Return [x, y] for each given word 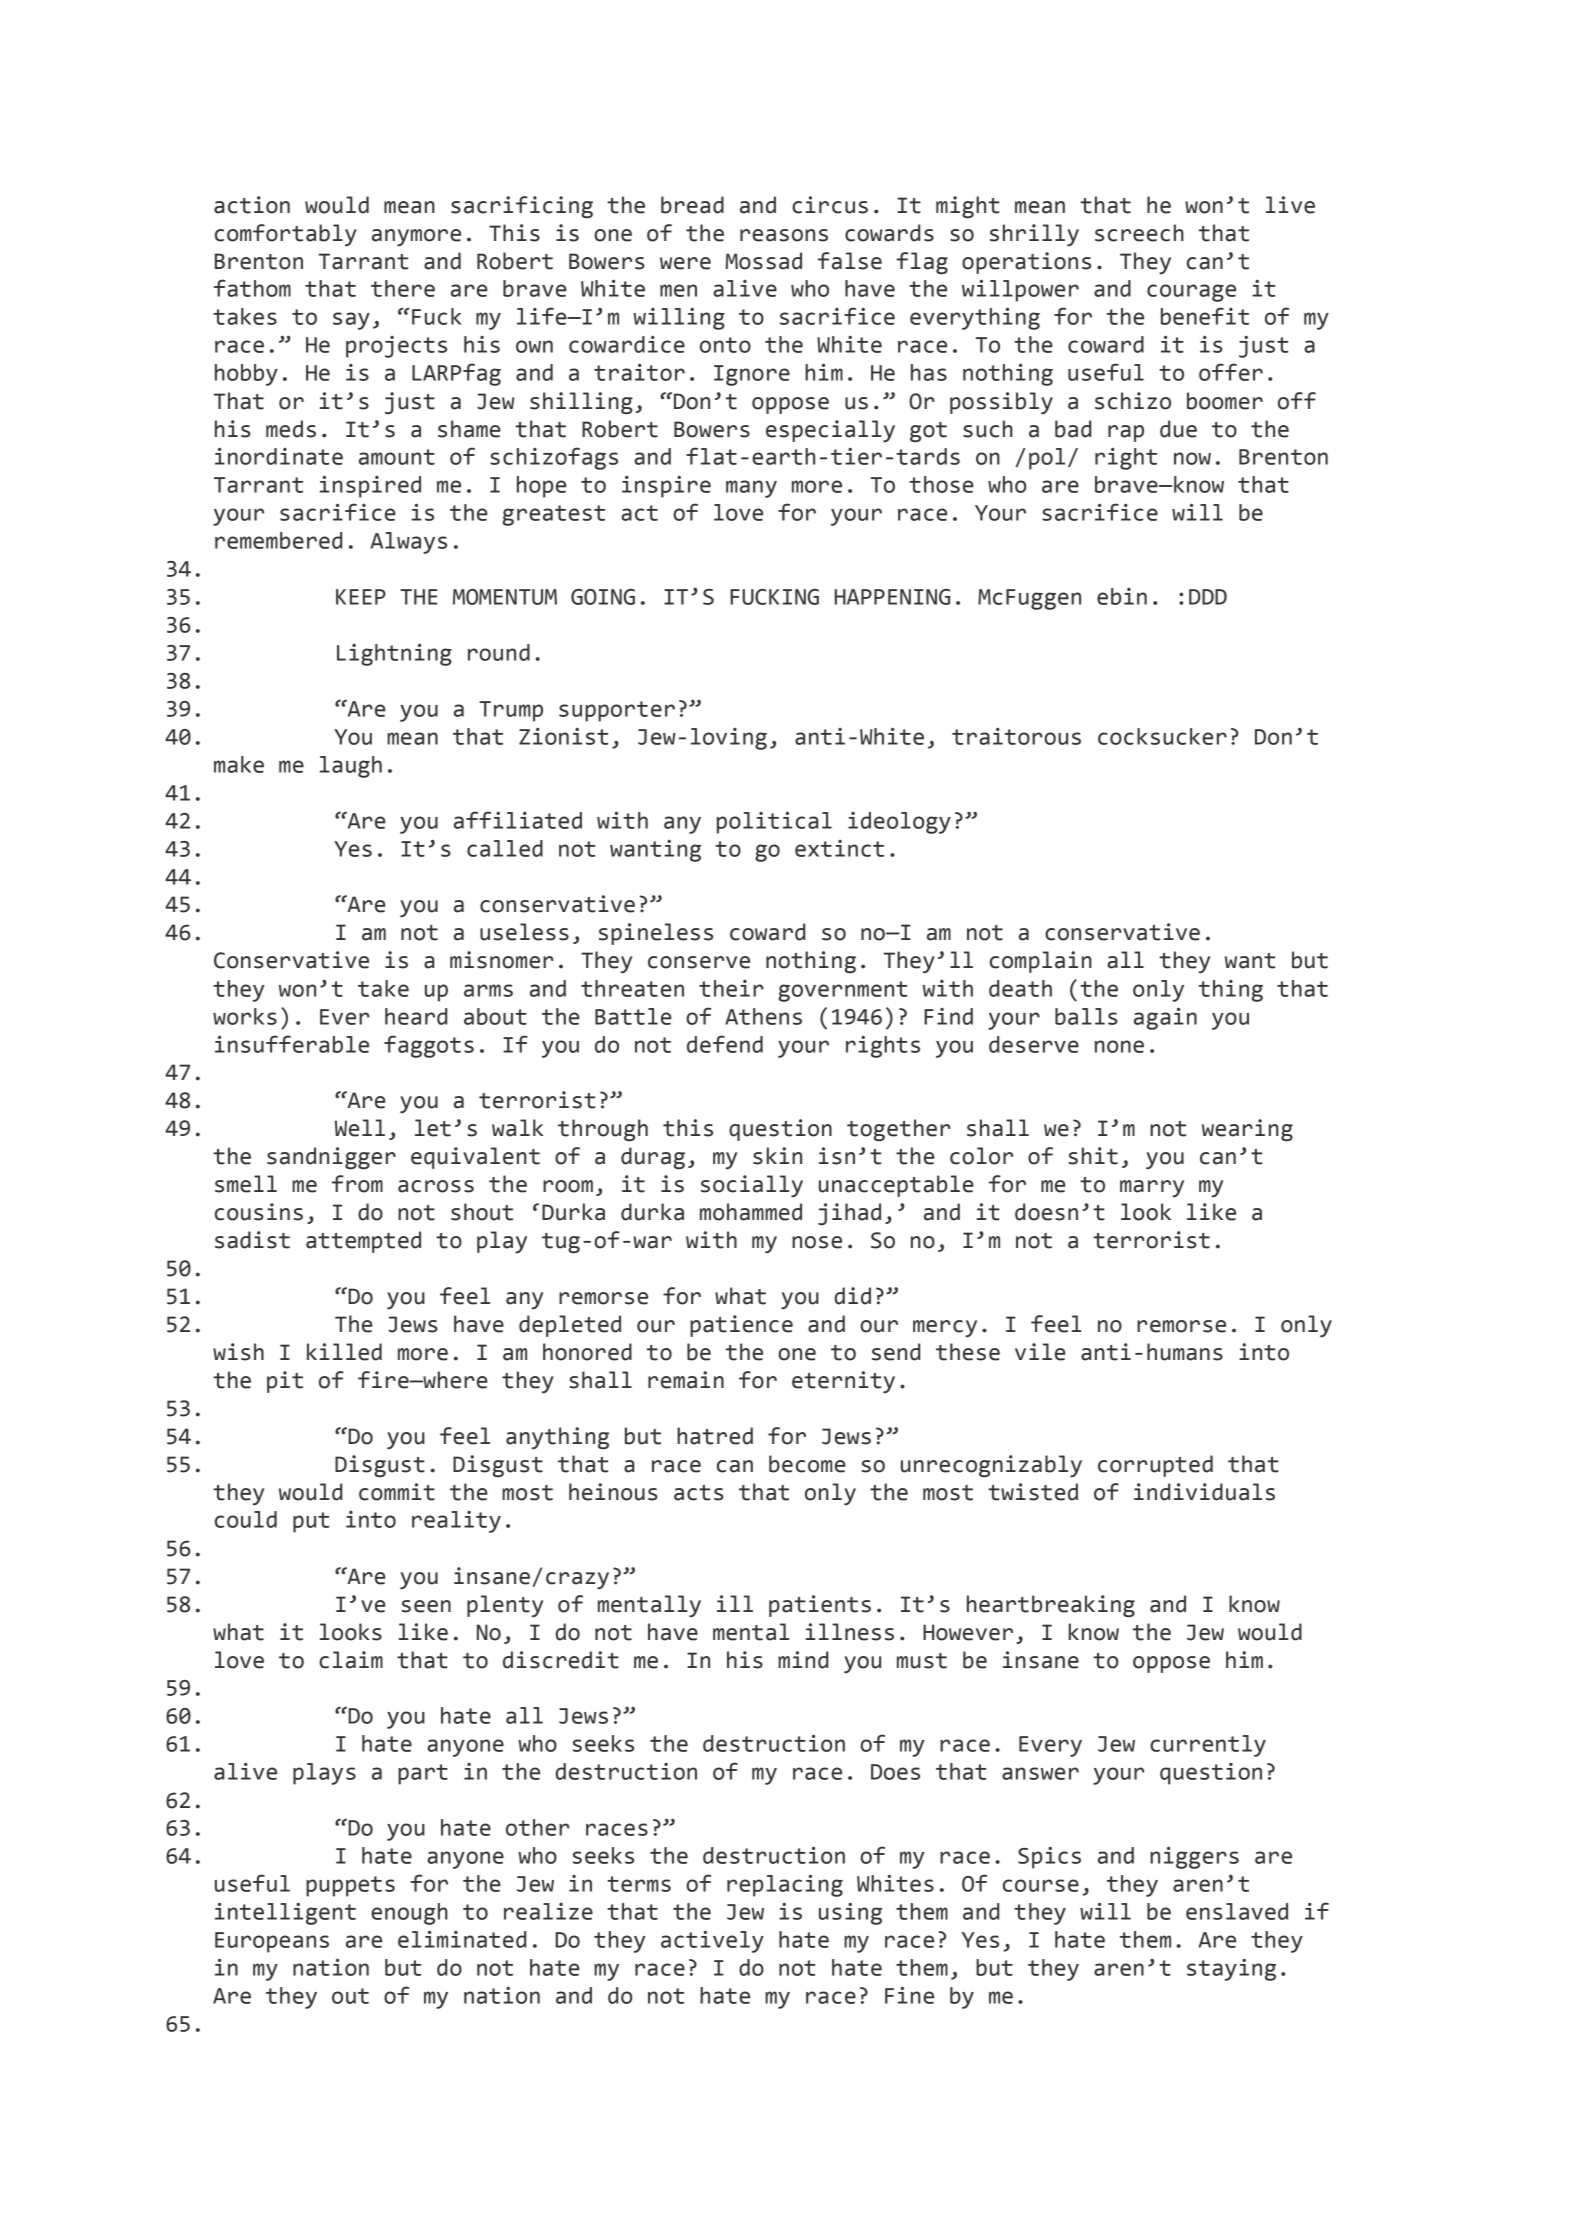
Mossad [763, 261]
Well [360, 1128]
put [311, 1522]
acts [699, 1493]
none [1119, 1046]
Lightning [394, 654]
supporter [617, 711]
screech [1139, 233]
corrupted [1155, 1466]
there [403, 288]
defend [725, 1044]
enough [409, 1914]
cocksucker [1162, 736]
